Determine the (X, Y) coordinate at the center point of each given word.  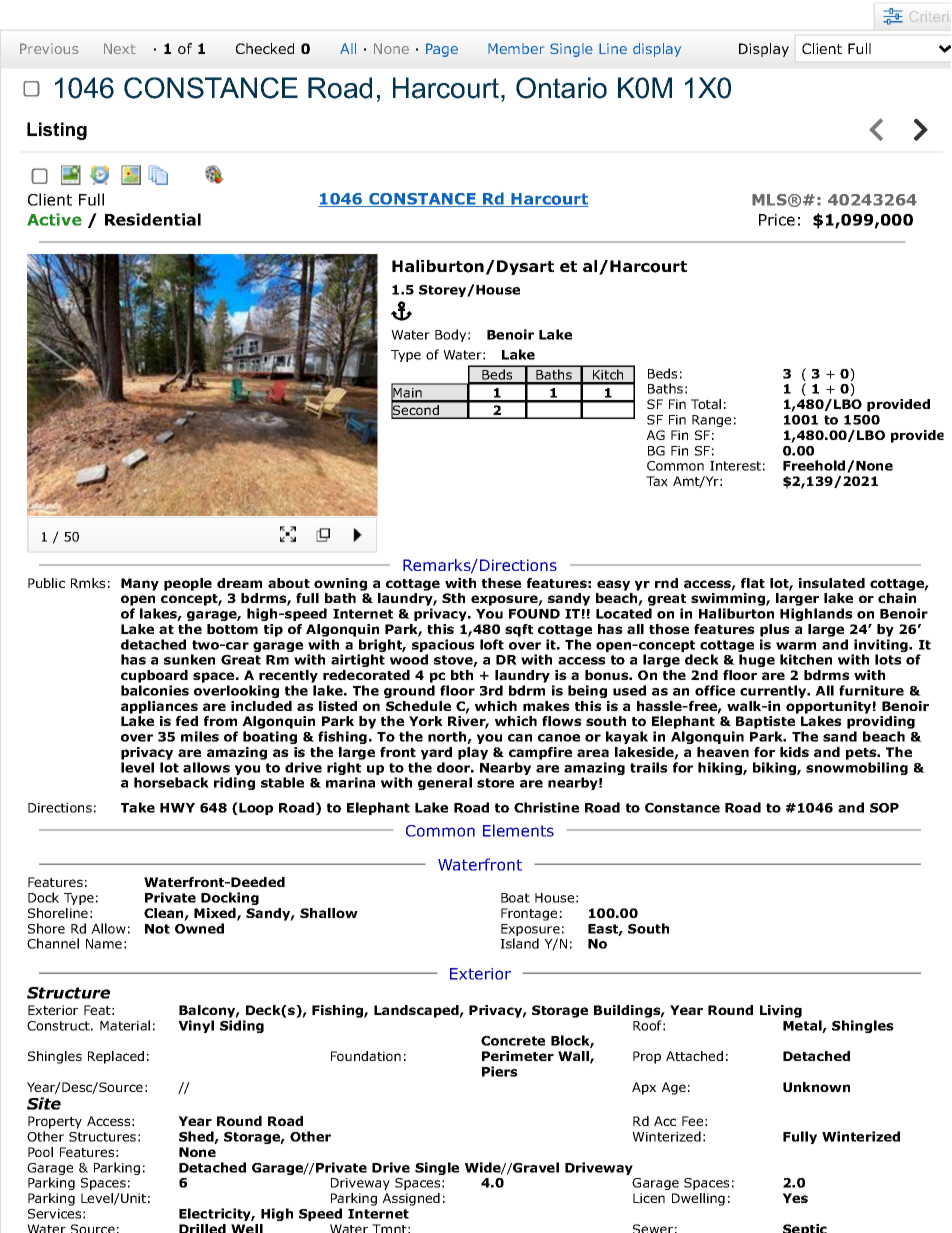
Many (140, 584)
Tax (657, 481)
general (445, 783)
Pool (40, 1152)
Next (120, 48)
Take (138, 807)
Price (777, 220)
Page (442, 50)
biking (775, 768)
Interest (735, 466)
